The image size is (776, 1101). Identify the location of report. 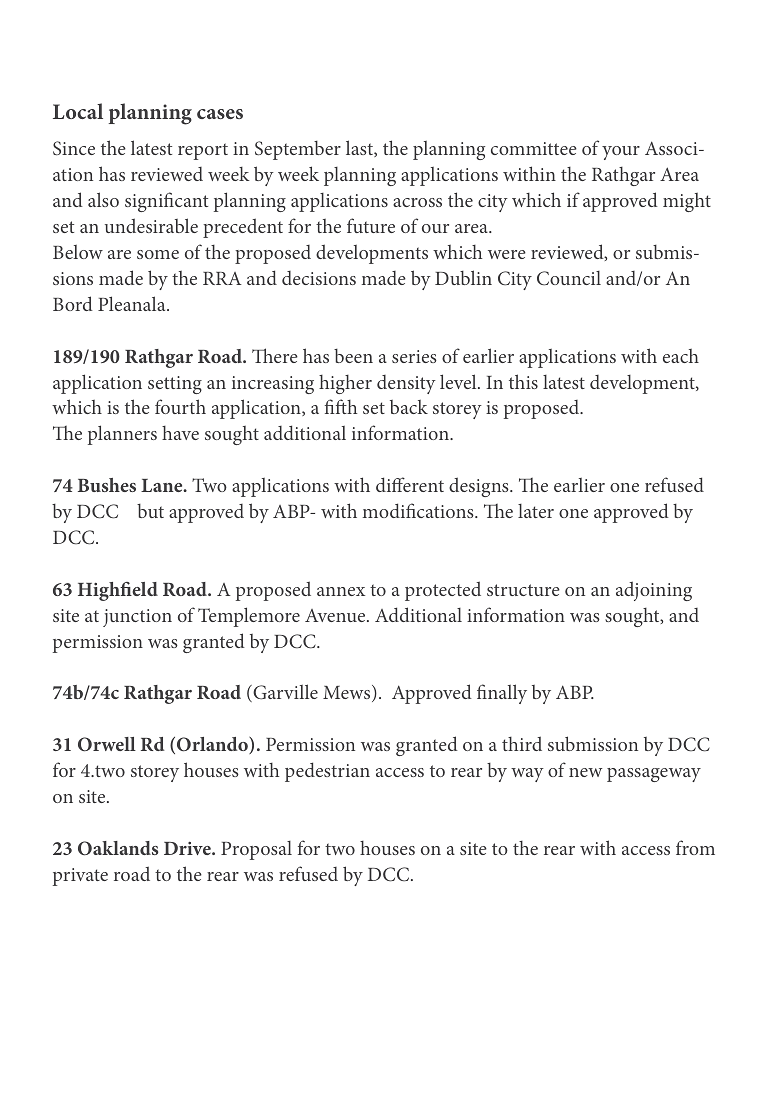
(203, 151).
